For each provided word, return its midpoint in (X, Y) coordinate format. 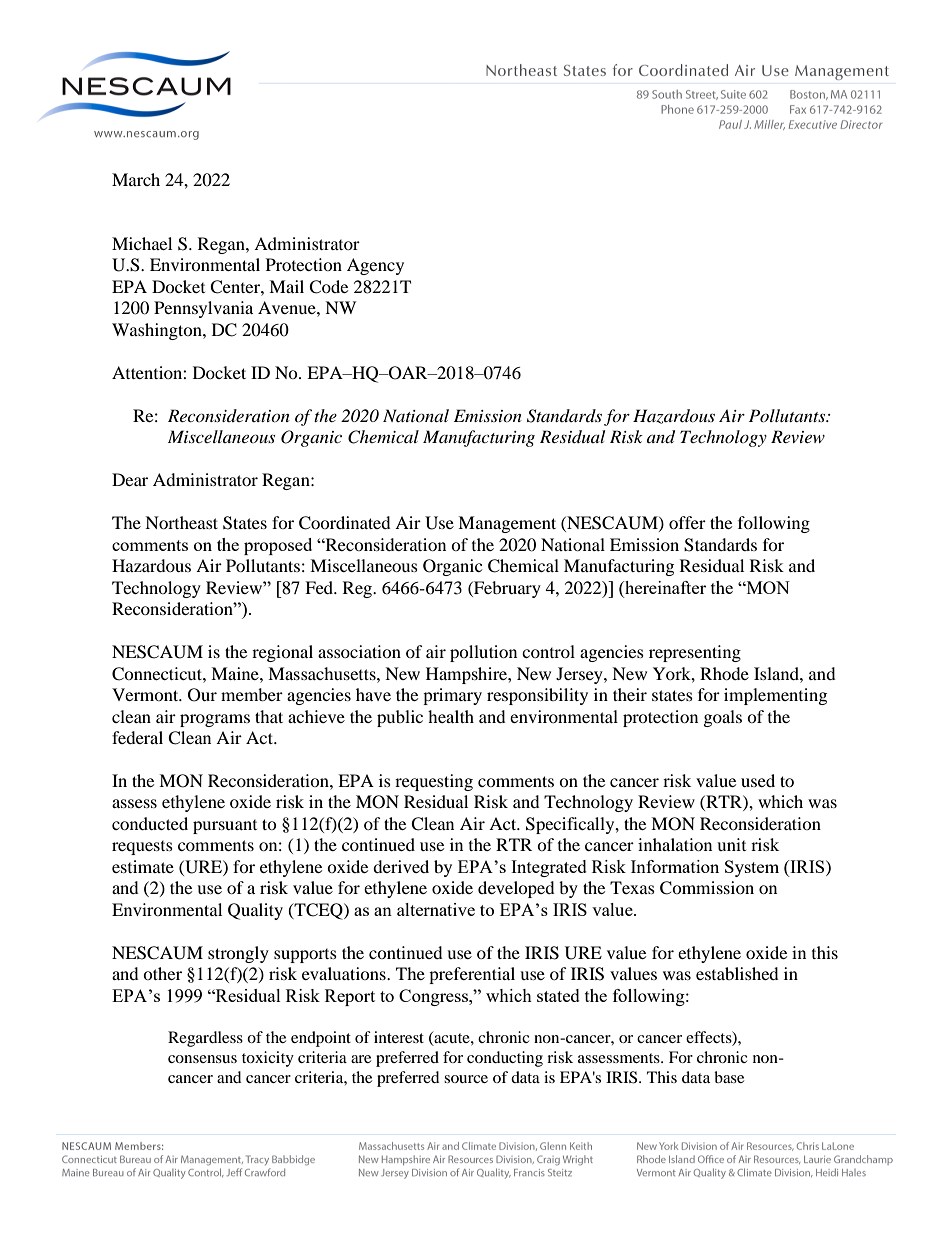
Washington (158, 331)
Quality (255, 911)
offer (687, 522)
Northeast (181, 522)
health (451, 716)
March (136, 179)
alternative (436, 909)
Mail (286, 286)
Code (328, 287)
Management (507, 524)
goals (723, 718)
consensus (202, 1059)
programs (215, 720)
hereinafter (664, 587)
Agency (375, 266)
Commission (707, 888)
